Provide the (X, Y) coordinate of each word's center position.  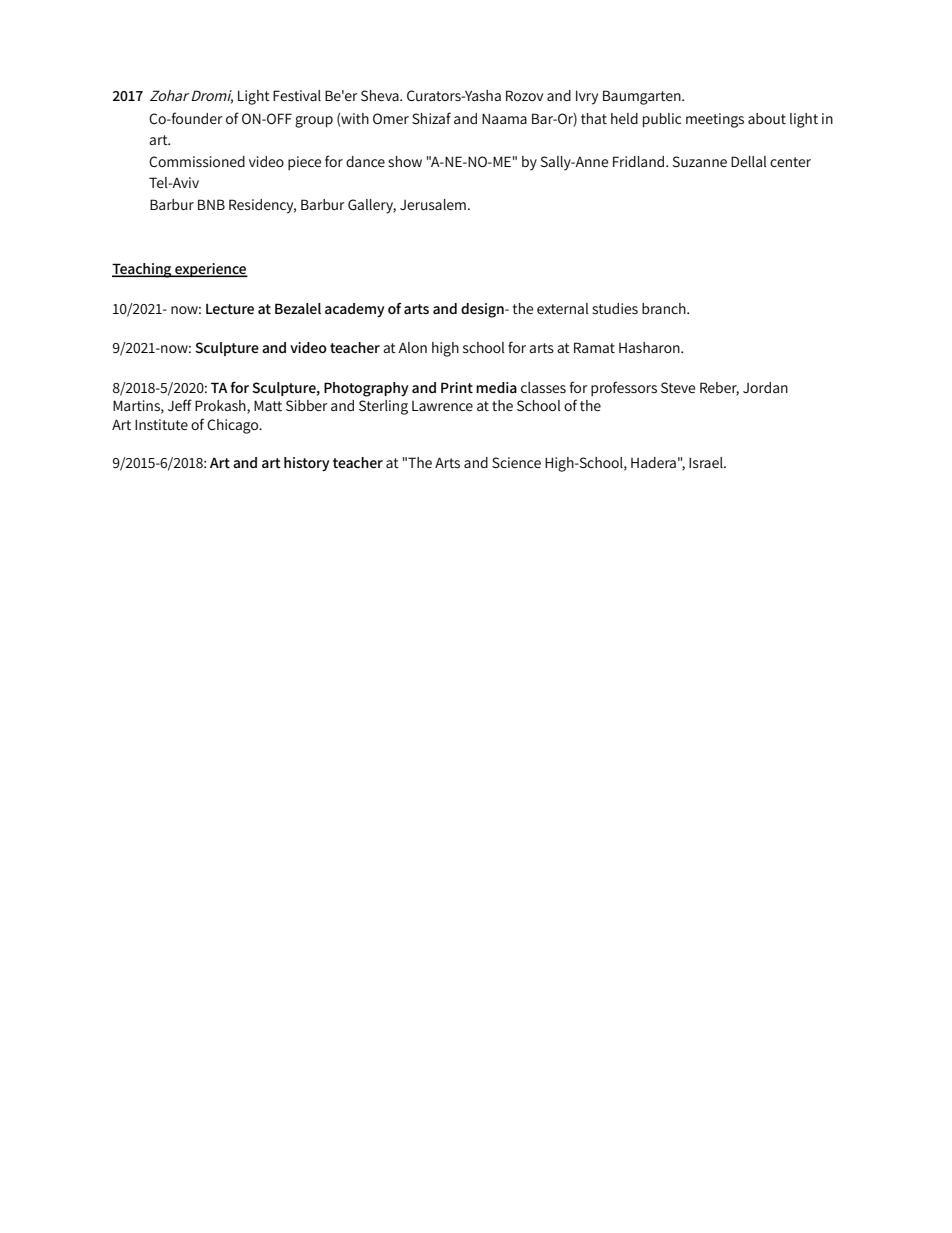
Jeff (180, 405)
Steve (678, 387)
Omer (391, 118)
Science (516, 462)
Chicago (234, 426)
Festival (297, 95)
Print (457, 387)
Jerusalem (433, 204)
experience (210, 270)
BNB (211, 204)
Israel (707, 462)
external (563, 308)
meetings (715, 120)
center (790, 162)
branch (665, 308)
